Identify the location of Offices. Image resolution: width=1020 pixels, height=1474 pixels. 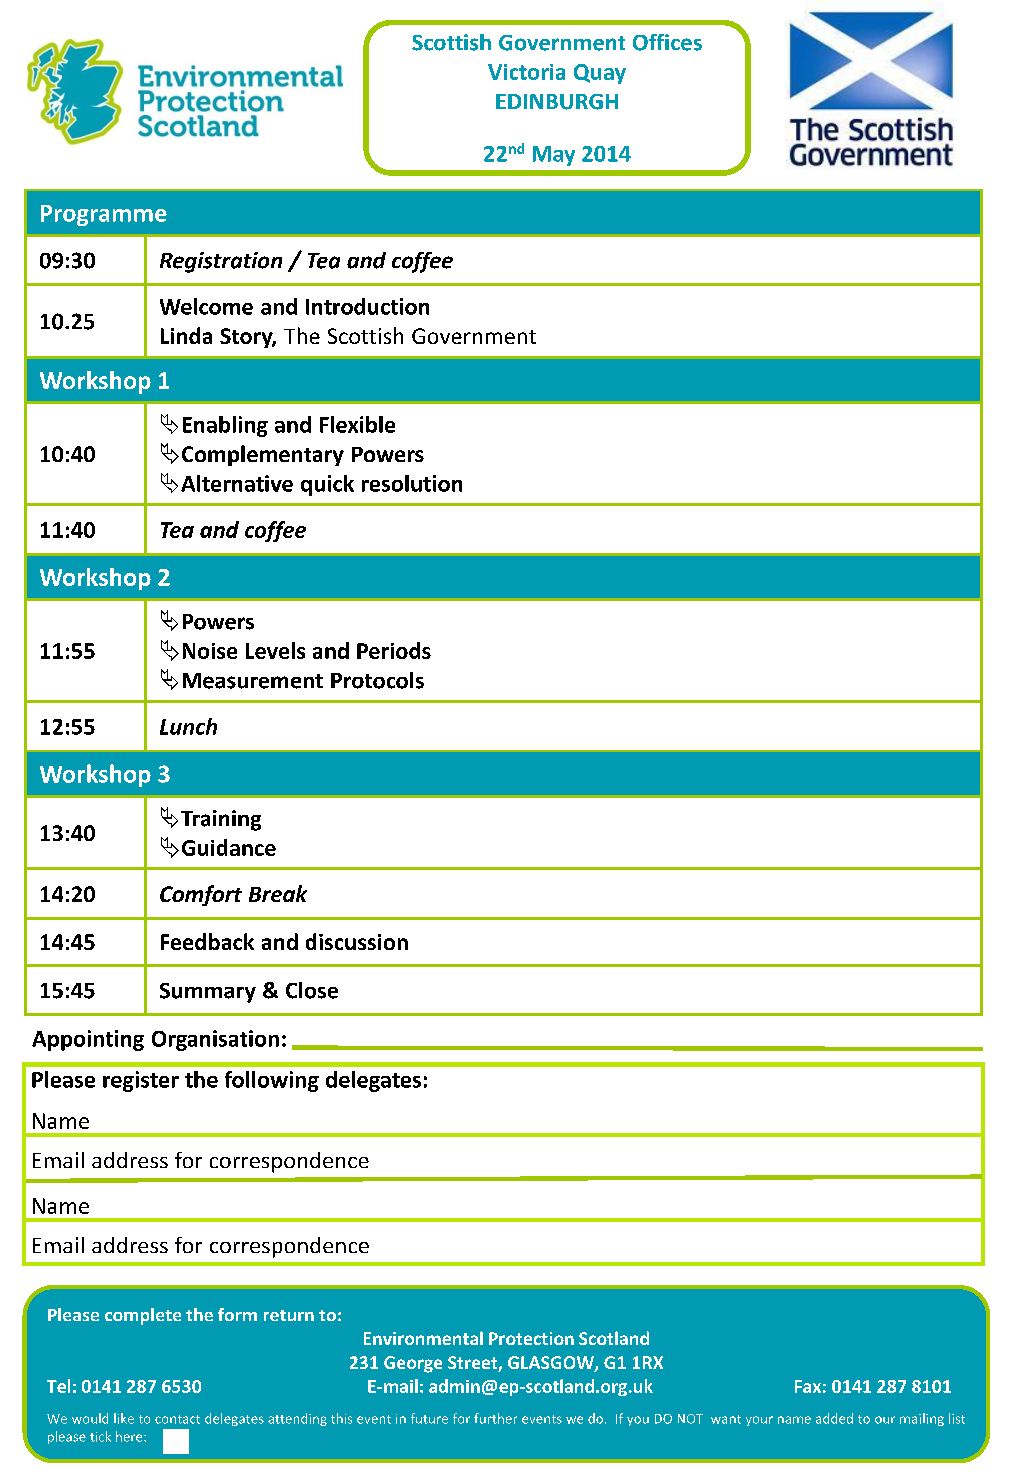
(667, 42).
